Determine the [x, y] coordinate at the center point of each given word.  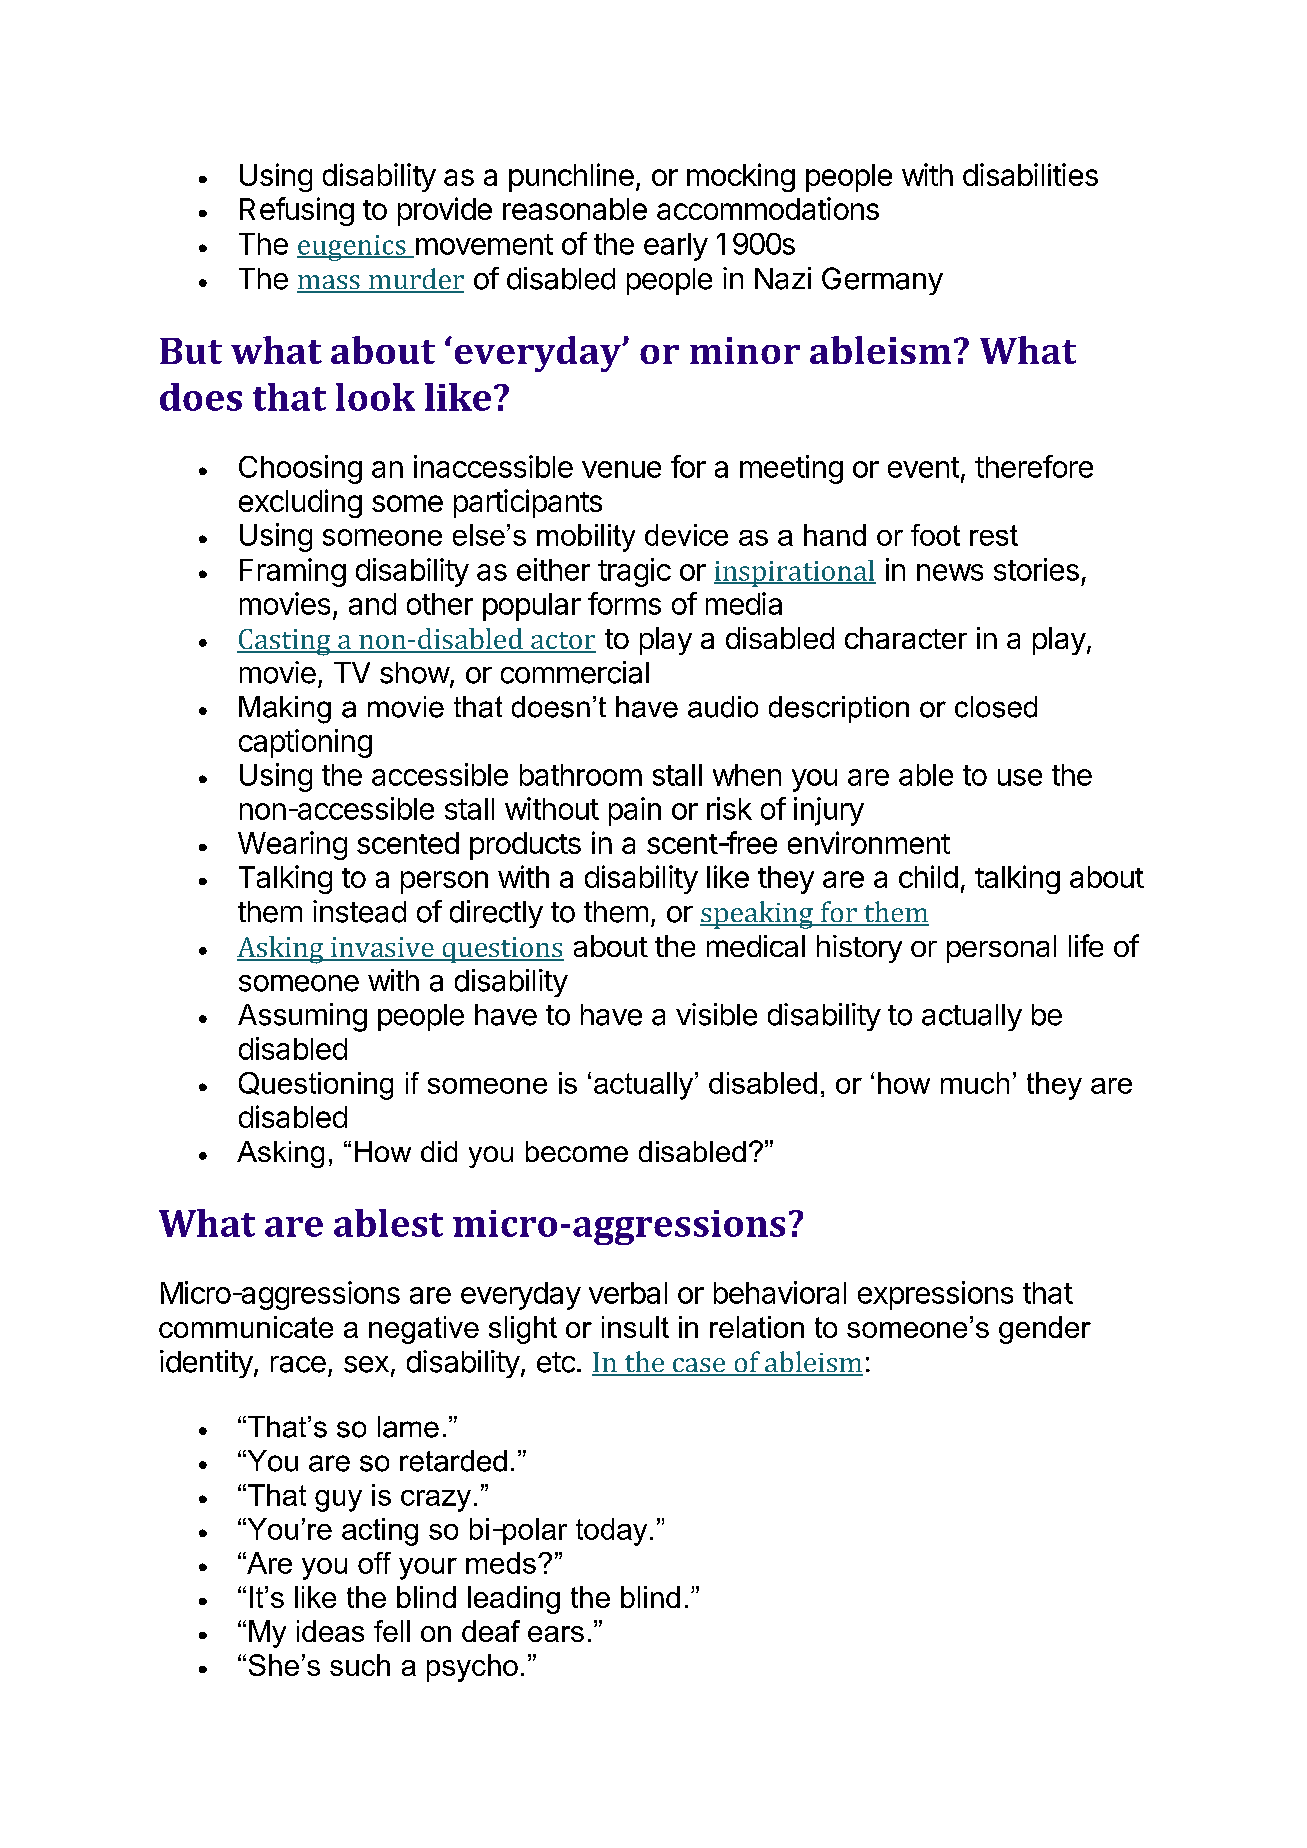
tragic [634, 572]
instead [359, 911]
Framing [293, 572]
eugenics [352, 248]
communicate [246, 1327]
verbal [628, 1293]
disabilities [1030, 174]
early [676, 247]
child [928, 876]
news [950, 572]
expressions [935, 1295]
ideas [330, 1631]
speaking [758, 915]
